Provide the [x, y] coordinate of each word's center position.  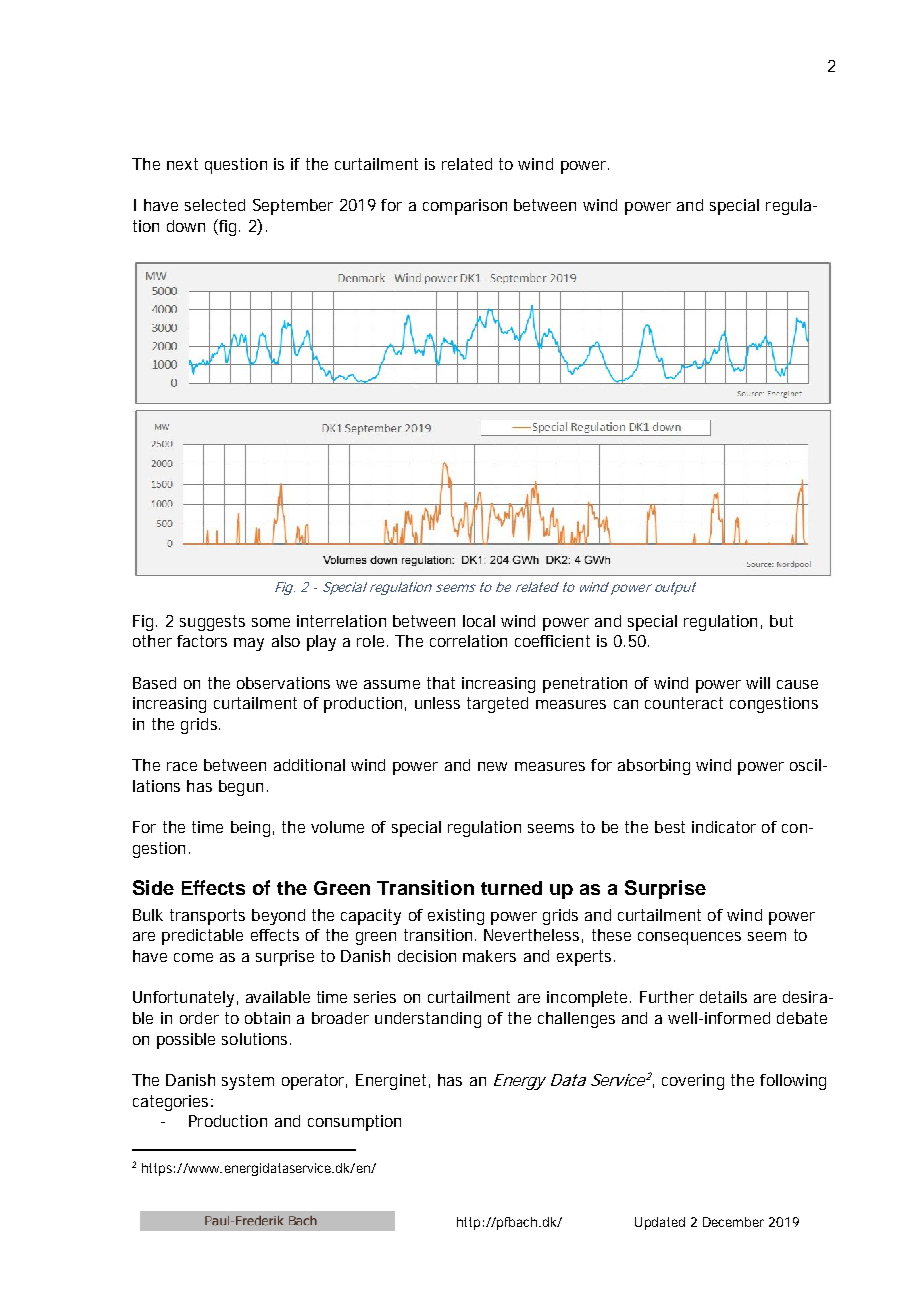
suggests [212, 623]
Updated [660, 1223]
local [479, 621]
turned [511, 888]
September [293, 207]
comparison [465, 207]
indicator [724, 827]
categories [170, 1103]
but [781, 621]
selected [215, 205]
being [250, 829]
